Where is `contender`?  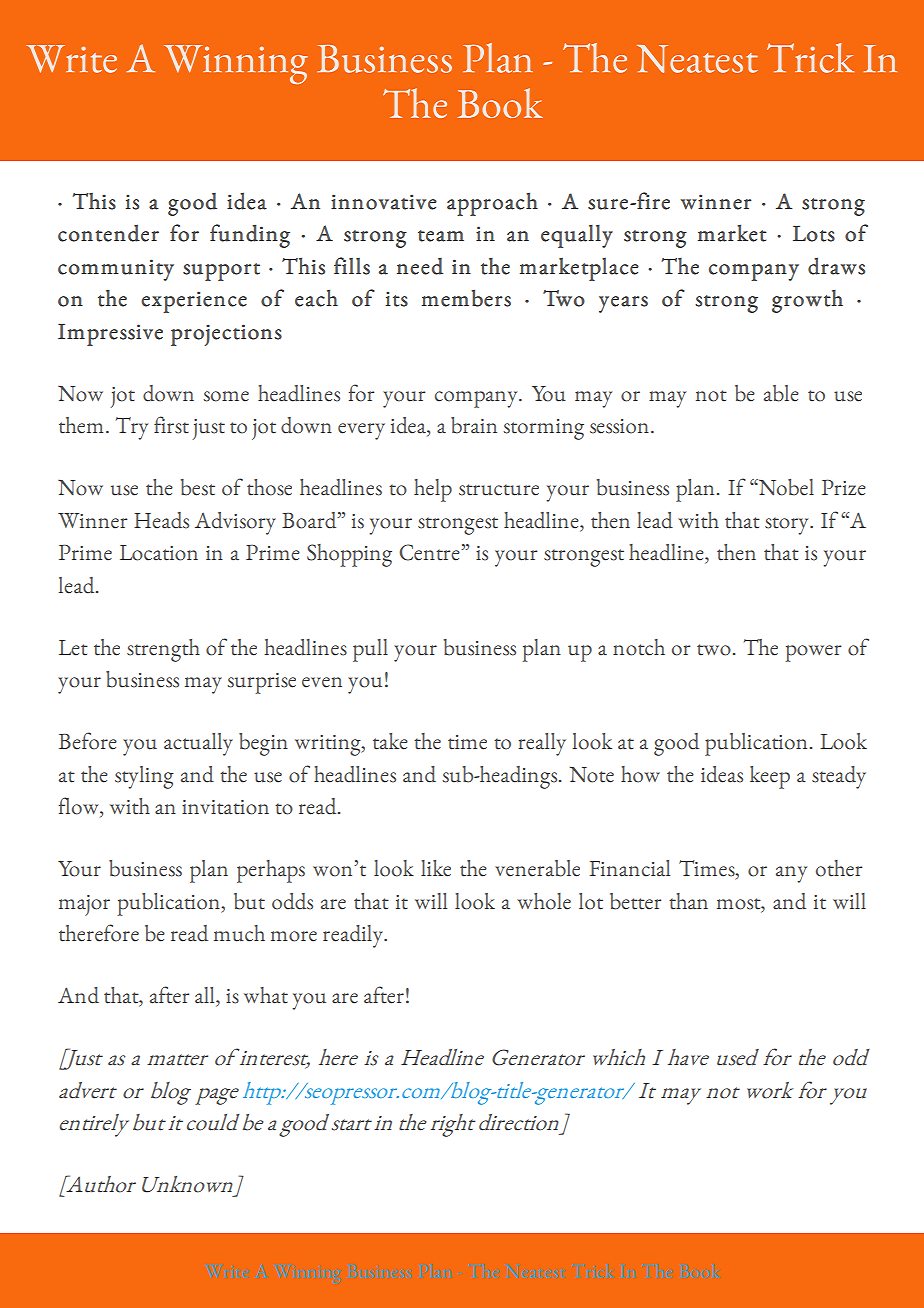 contender is located at coordinates (108, 233).
